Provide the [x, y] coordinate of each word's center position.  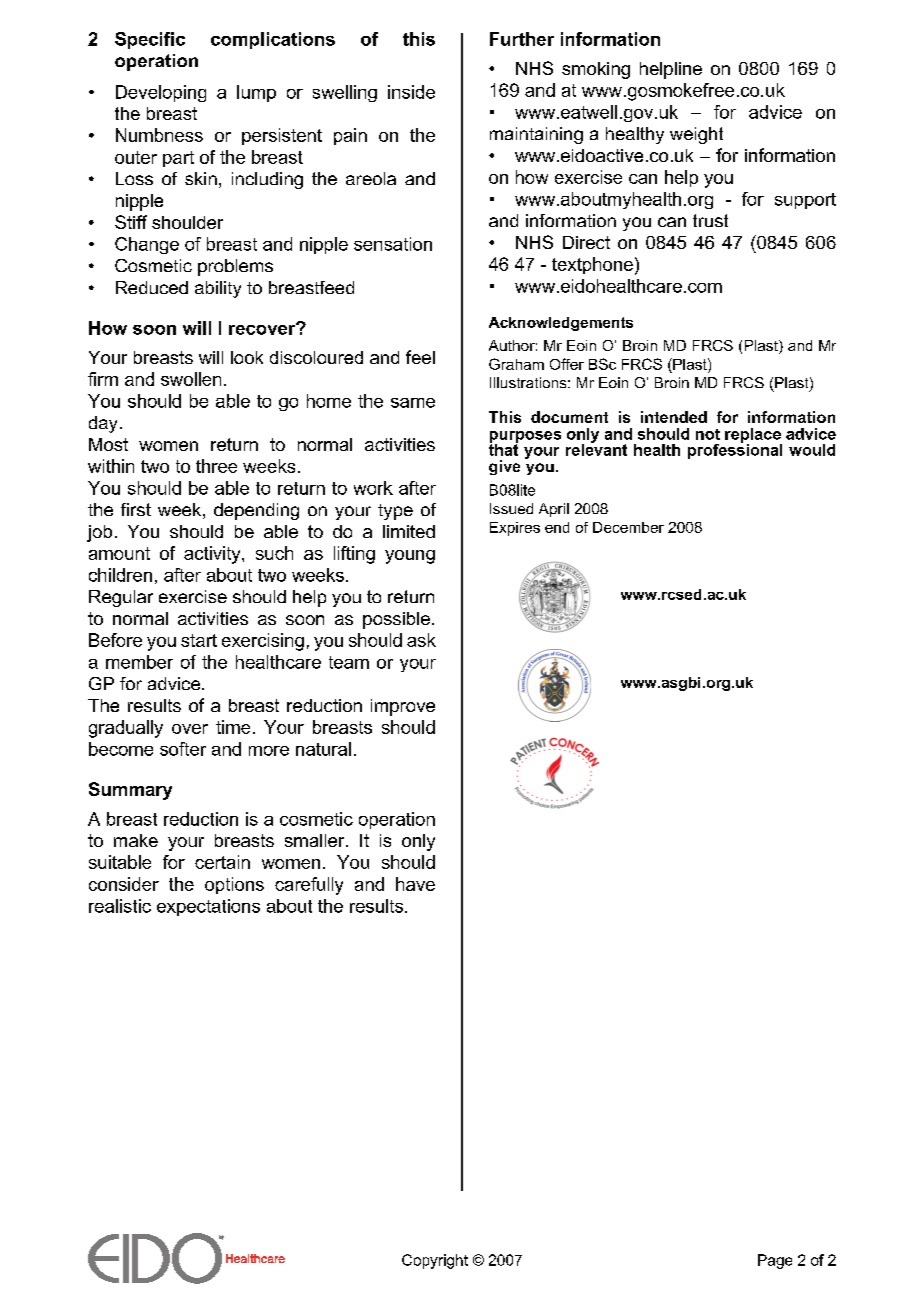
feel [420, 357]
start [199, 640]
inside [411, 92]
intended [674, 417]
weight [696, 135]
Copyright [435, 1261]
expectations [208, 907]
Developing [161, 93]
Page [775, 1261]
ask [421, 640]
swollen [191, 379]
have [415, 884]
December [628, 527]
